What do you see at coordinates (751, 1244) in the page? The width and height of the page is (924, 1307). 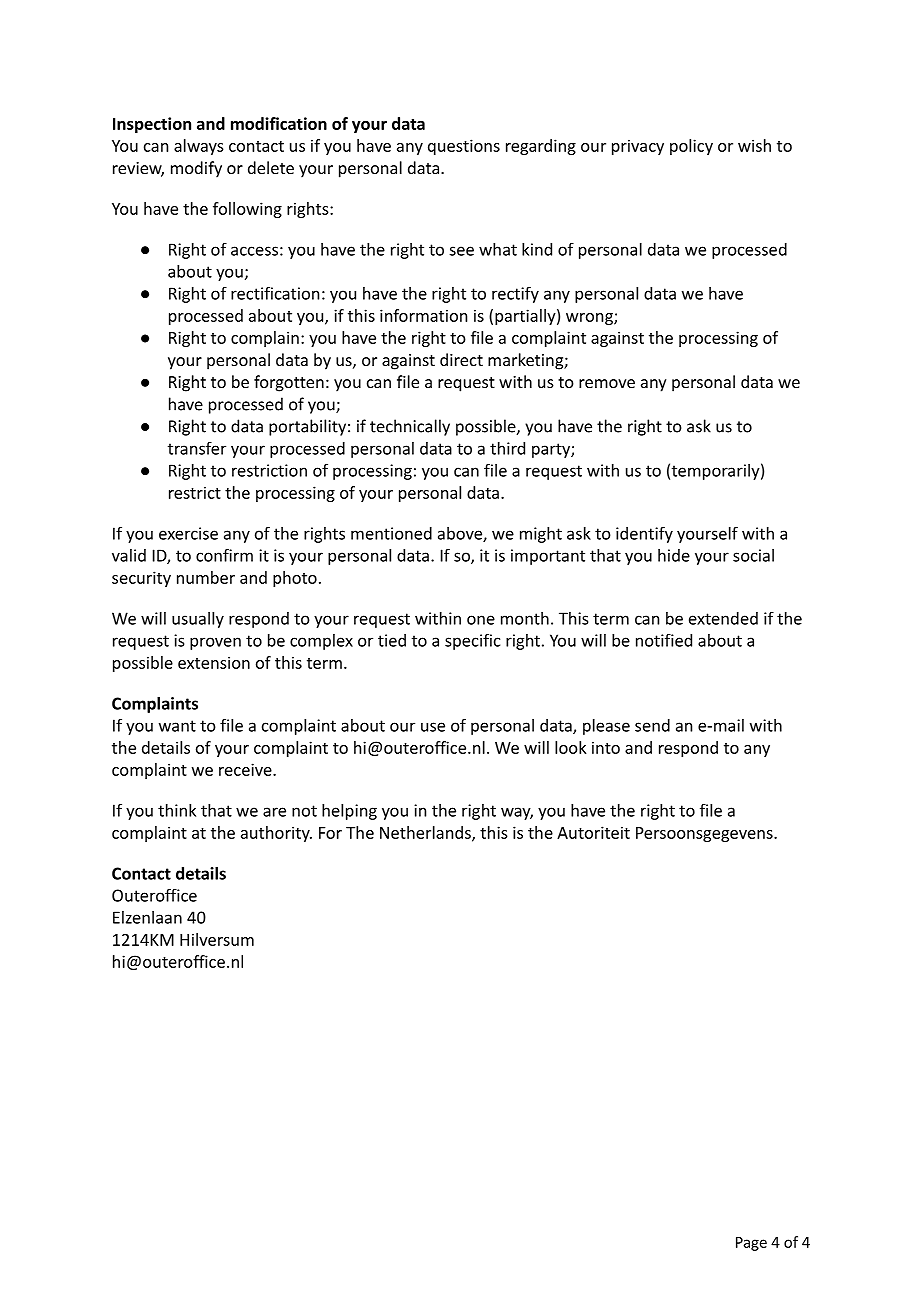 I see `Page` at bounding box center [751, 1244].
